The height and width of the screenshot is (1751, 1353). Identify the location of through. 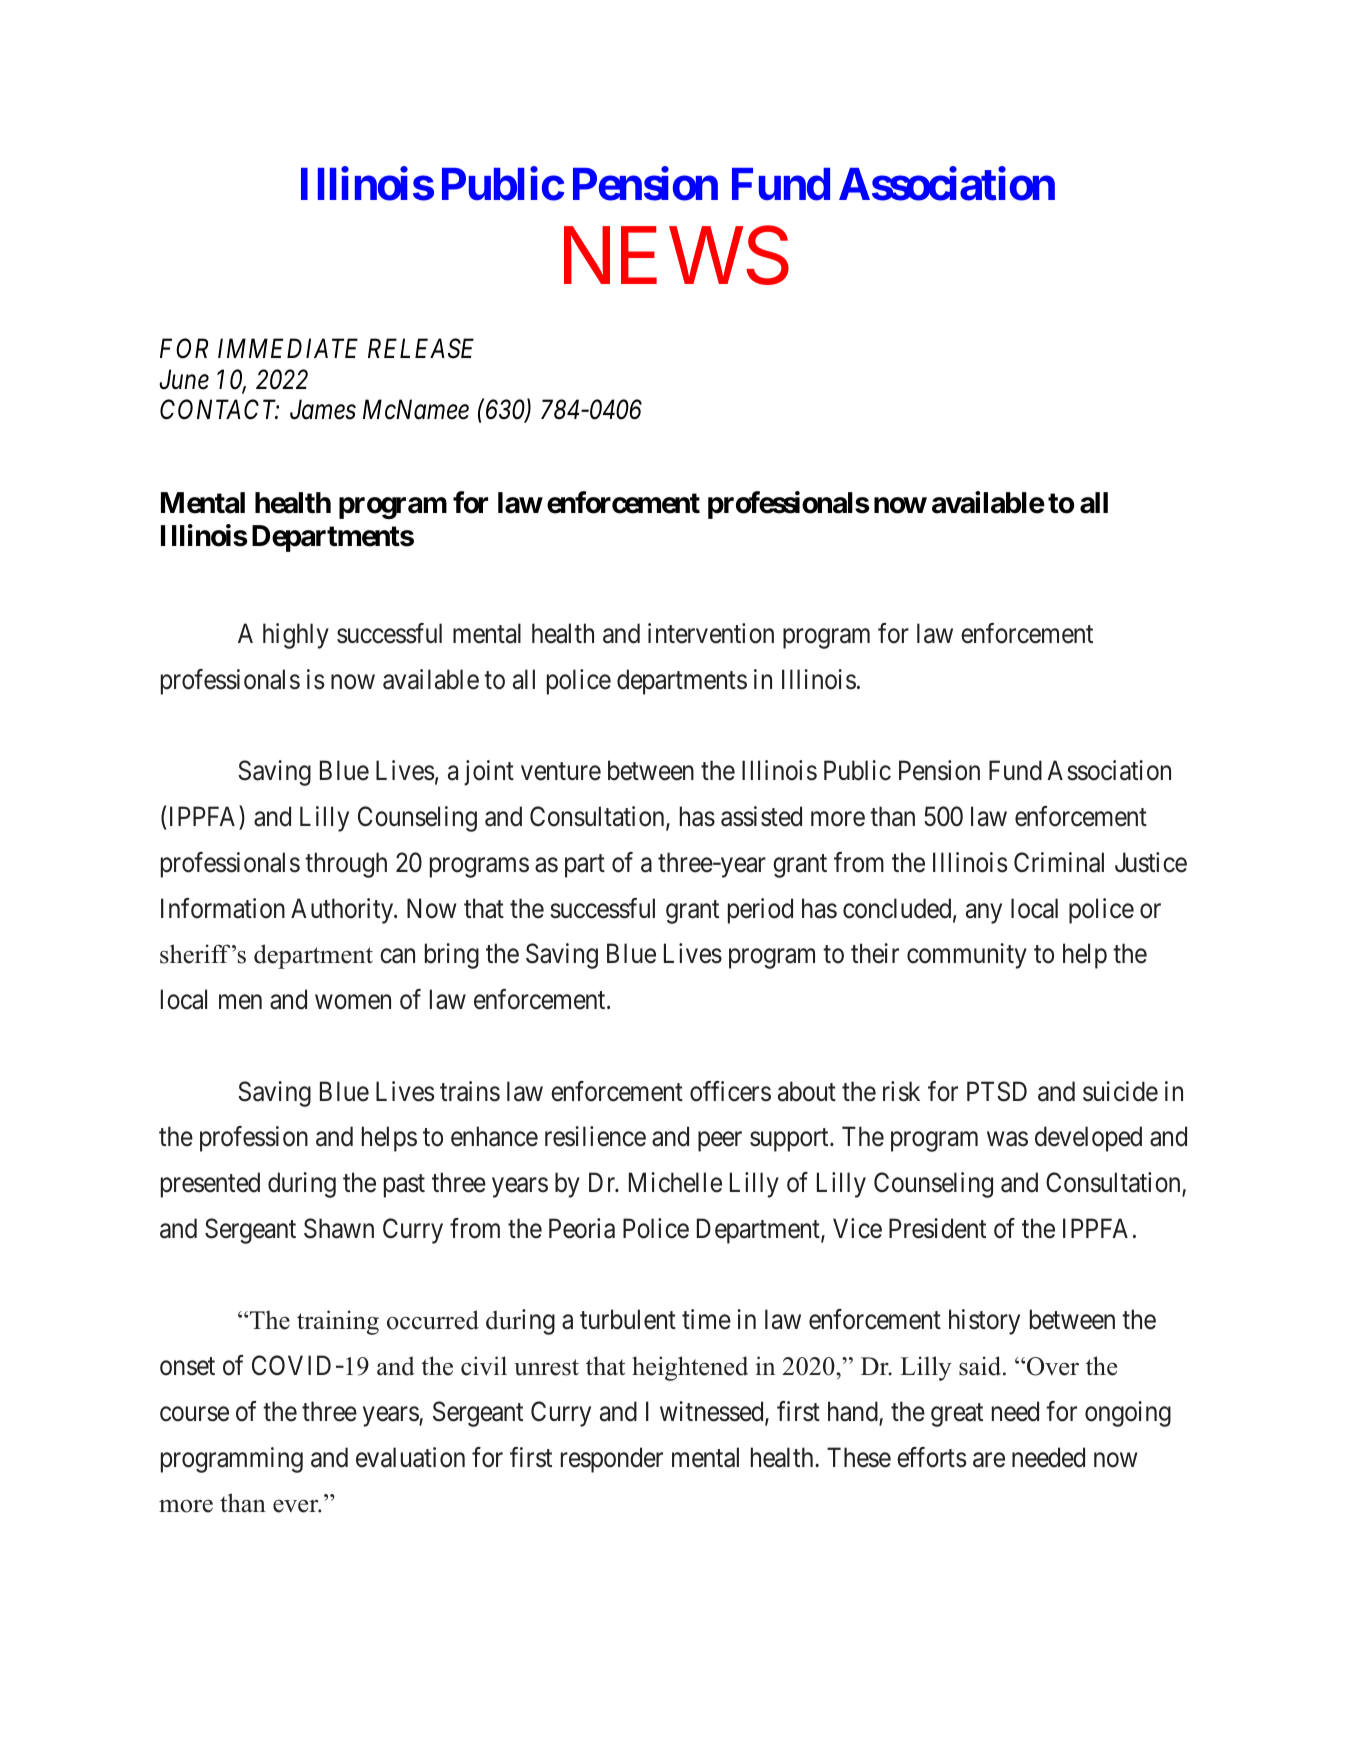
(346, 865).
